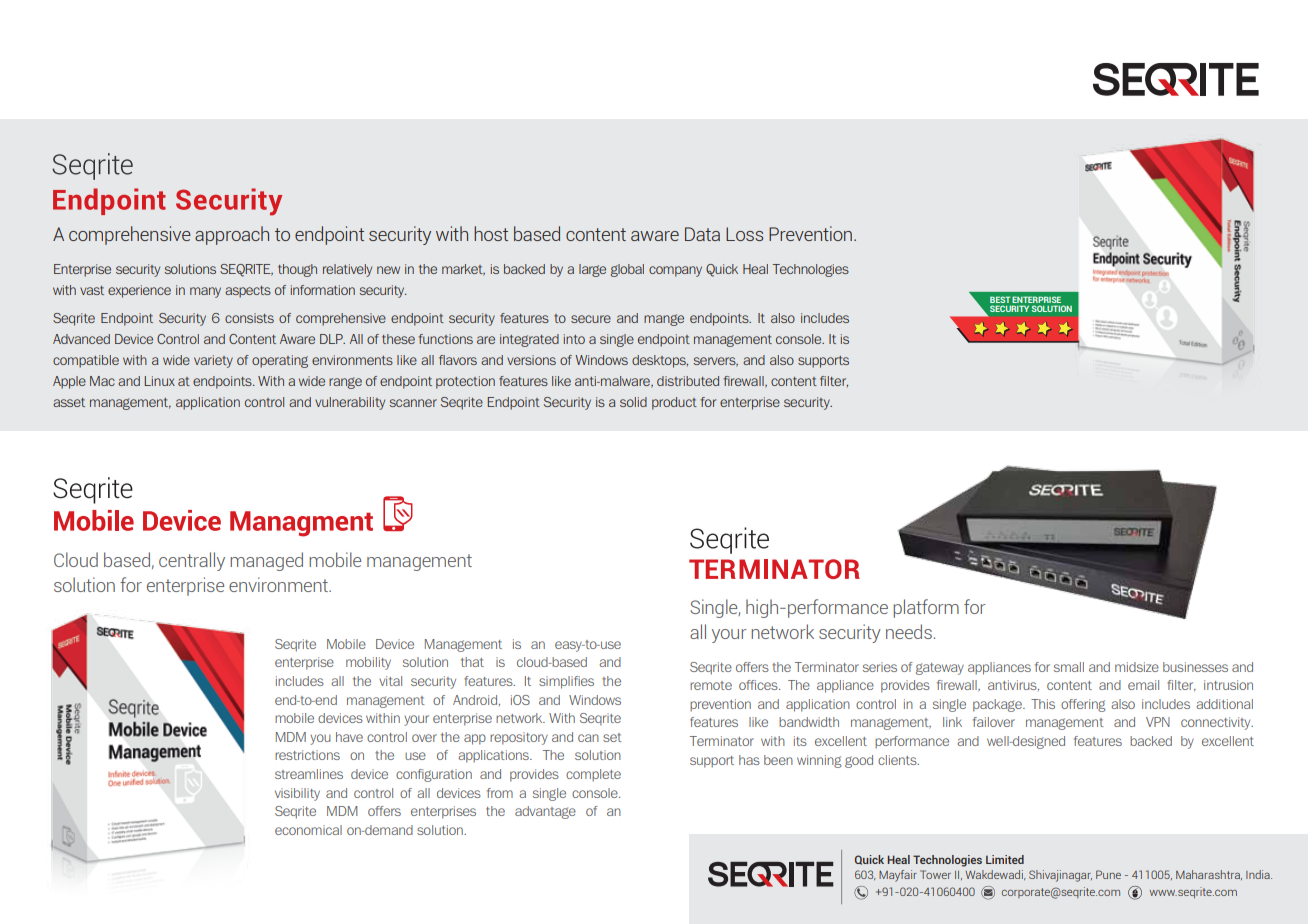 Image resolution: width=1308 pixels, height=924 pixels. Describe the element at coordinates (308, 830) in the screenshot. I see `economical` at that location.
